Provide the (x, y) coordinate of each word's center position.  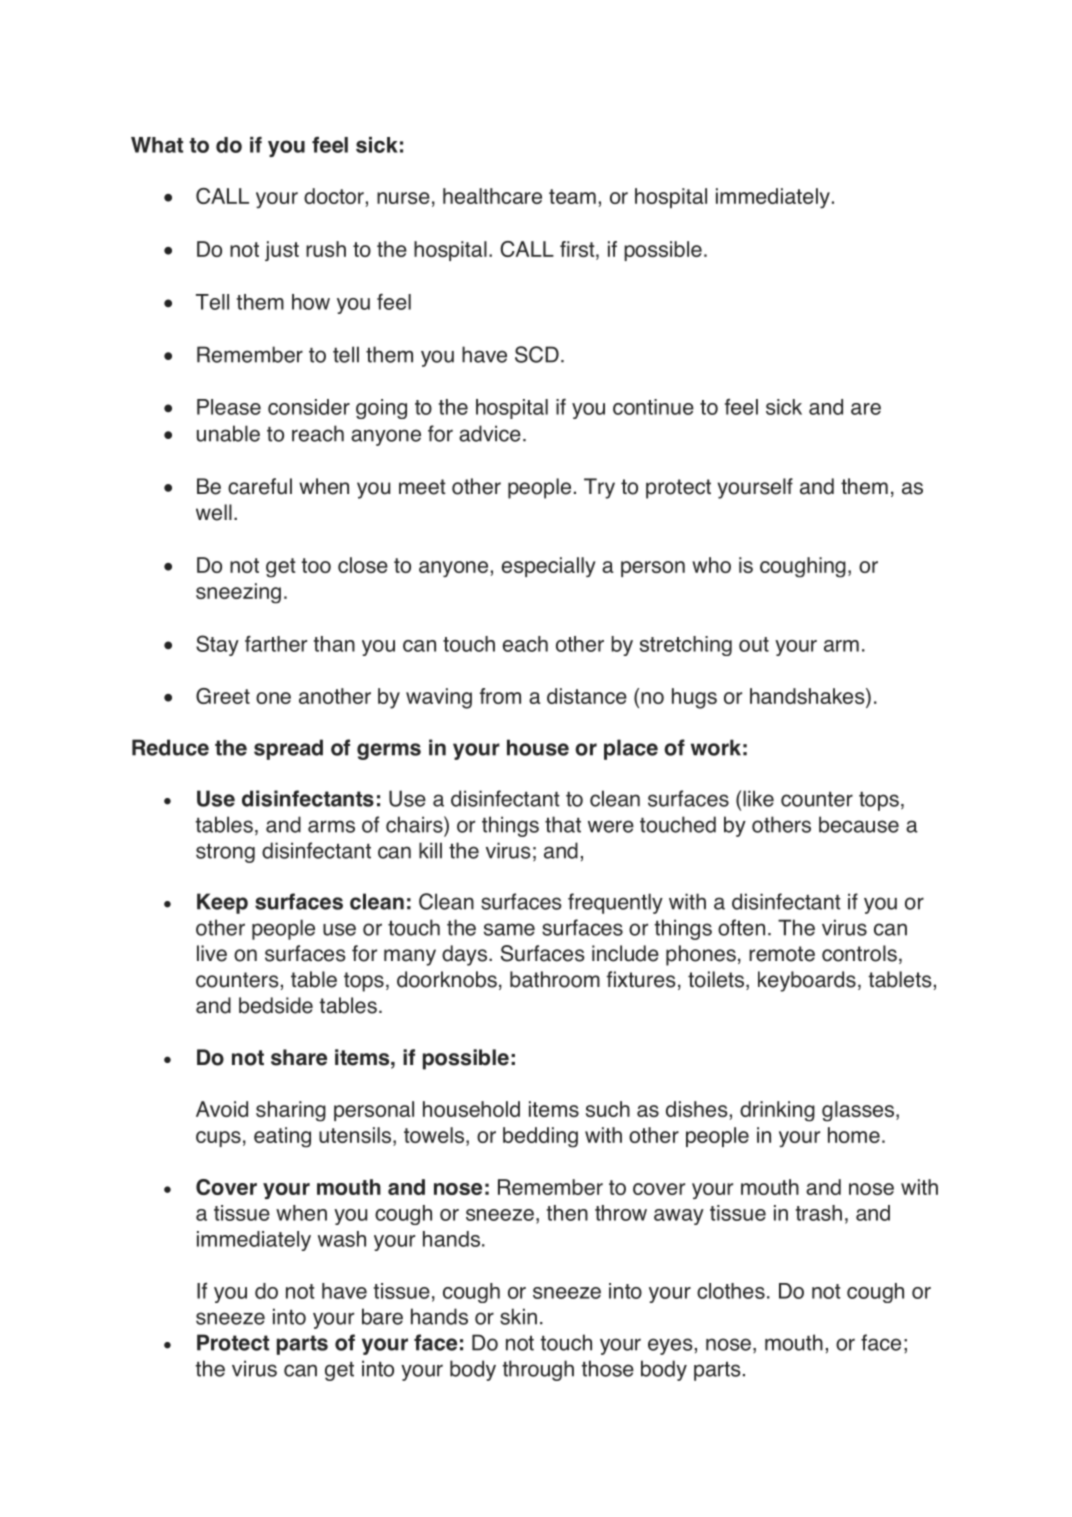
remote (782, 954)
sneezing (238, 593)
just (282, 251)
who (711, 565)
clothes (731, 1291)
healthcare (492, 196)
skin (518, 1316)
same (509, 929)
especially (549, 567)
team (572, 196)
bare (382, 1316)
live (212, 953)
